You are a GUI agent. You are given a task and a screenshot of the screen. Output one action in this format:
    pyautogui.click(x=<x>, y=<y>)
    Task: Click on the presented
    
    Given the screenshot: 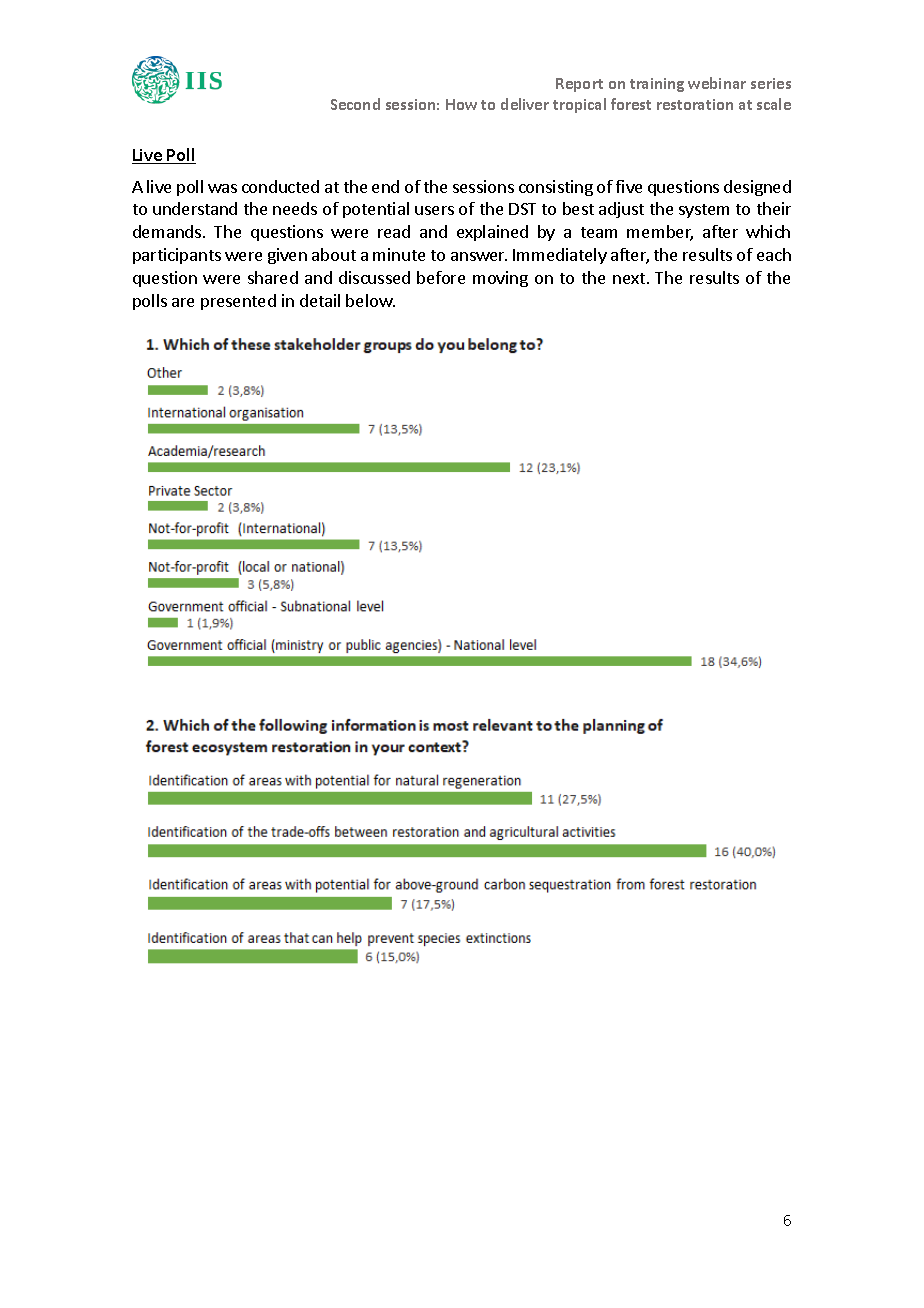 What is the action you would take?
    pyautogui.click(x=238, y=302)
